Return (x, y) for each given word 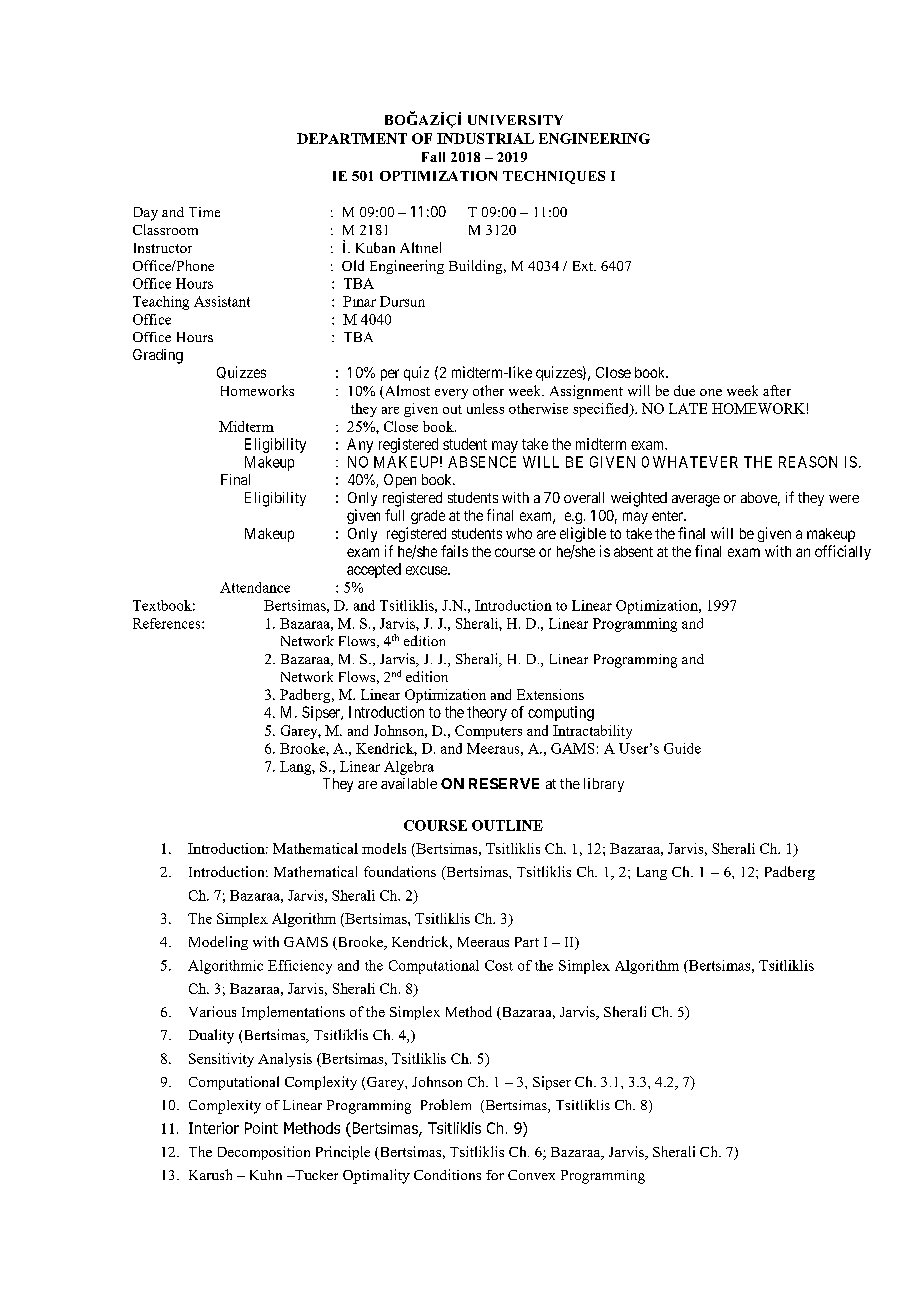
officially (843, 552)
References (168, 623)
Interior (214, 1128)
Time (204, 212)
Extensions (550, 694)
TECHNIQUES (554, 177)
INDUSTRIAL (485, 138)
